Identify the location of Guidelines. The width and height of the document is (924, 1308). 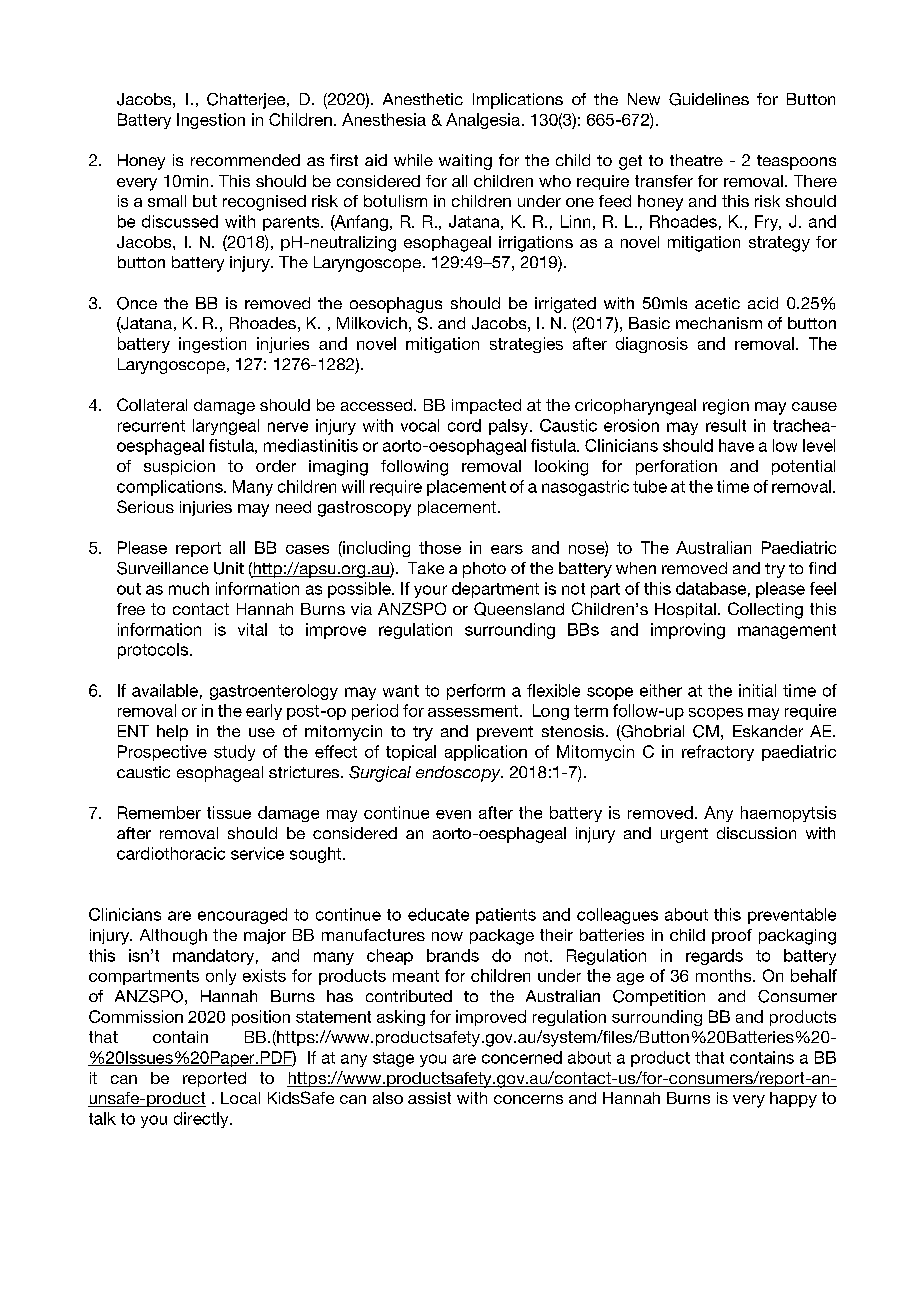
(709, 99).
